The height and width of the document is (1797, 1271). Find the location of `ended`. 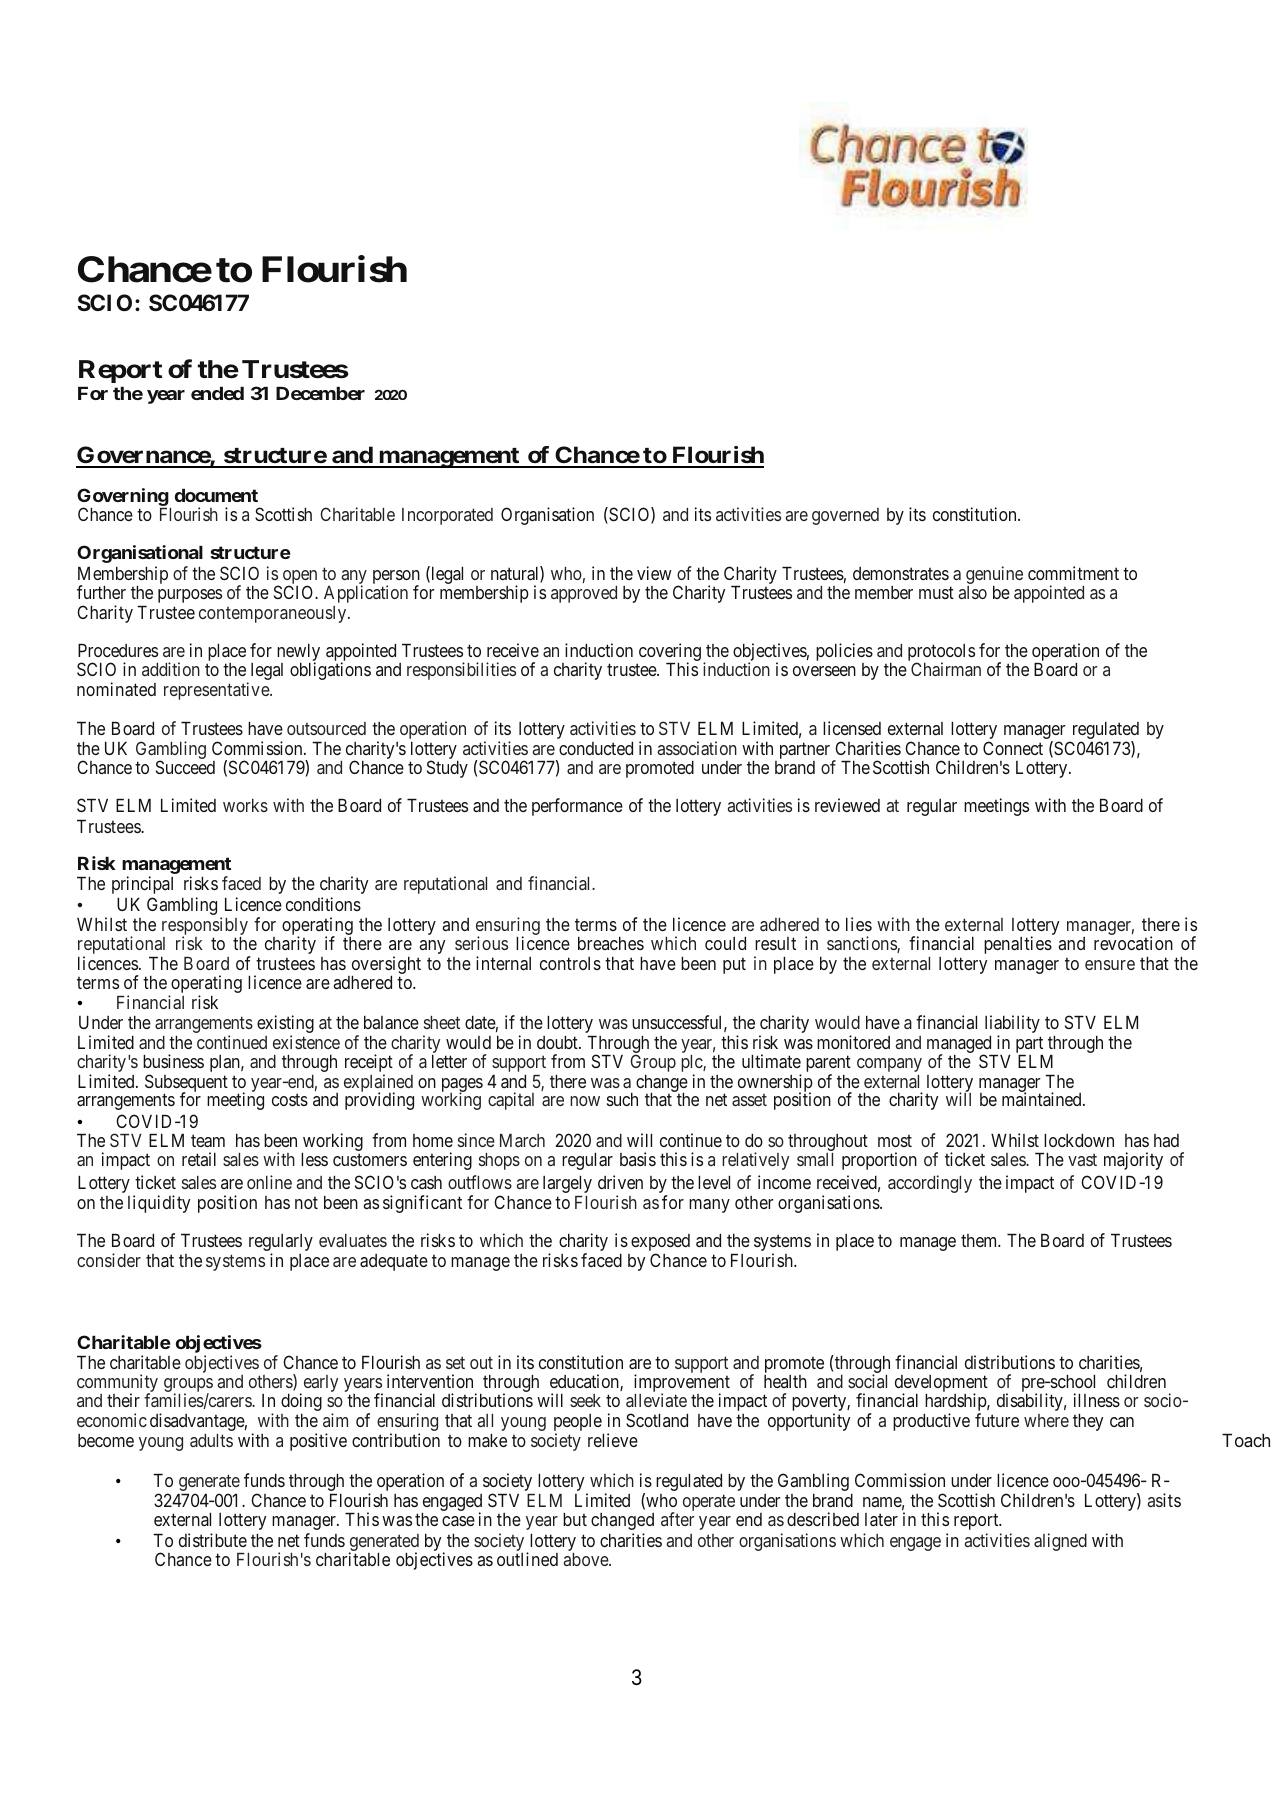

ended is located at coordinates (217, 393).
